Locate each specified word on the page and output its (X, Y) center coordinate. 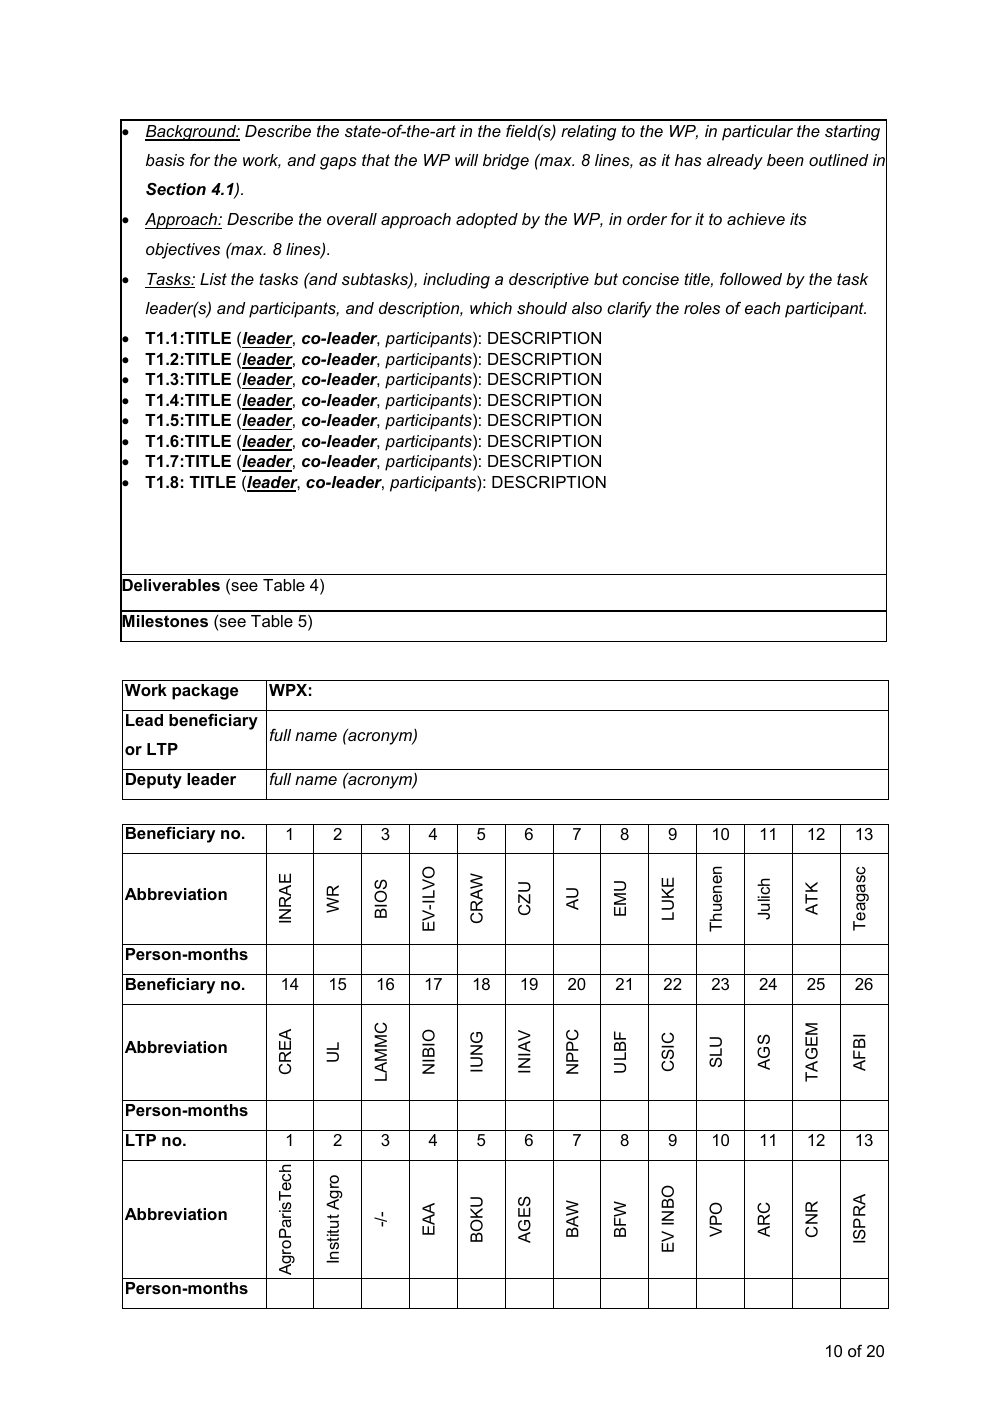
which (491, 308)
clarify (629, 310)
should (542, 308)
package (205, 692)
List (213, 279)
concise (650, 279)
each (762, 308)
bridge (506, 162)
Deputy (154, 781)
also (587, 308)
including (456, 281)
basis (165, 160)
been (785, 160)
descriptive (549, 281)
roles (702, 308)
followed (751, 278)
